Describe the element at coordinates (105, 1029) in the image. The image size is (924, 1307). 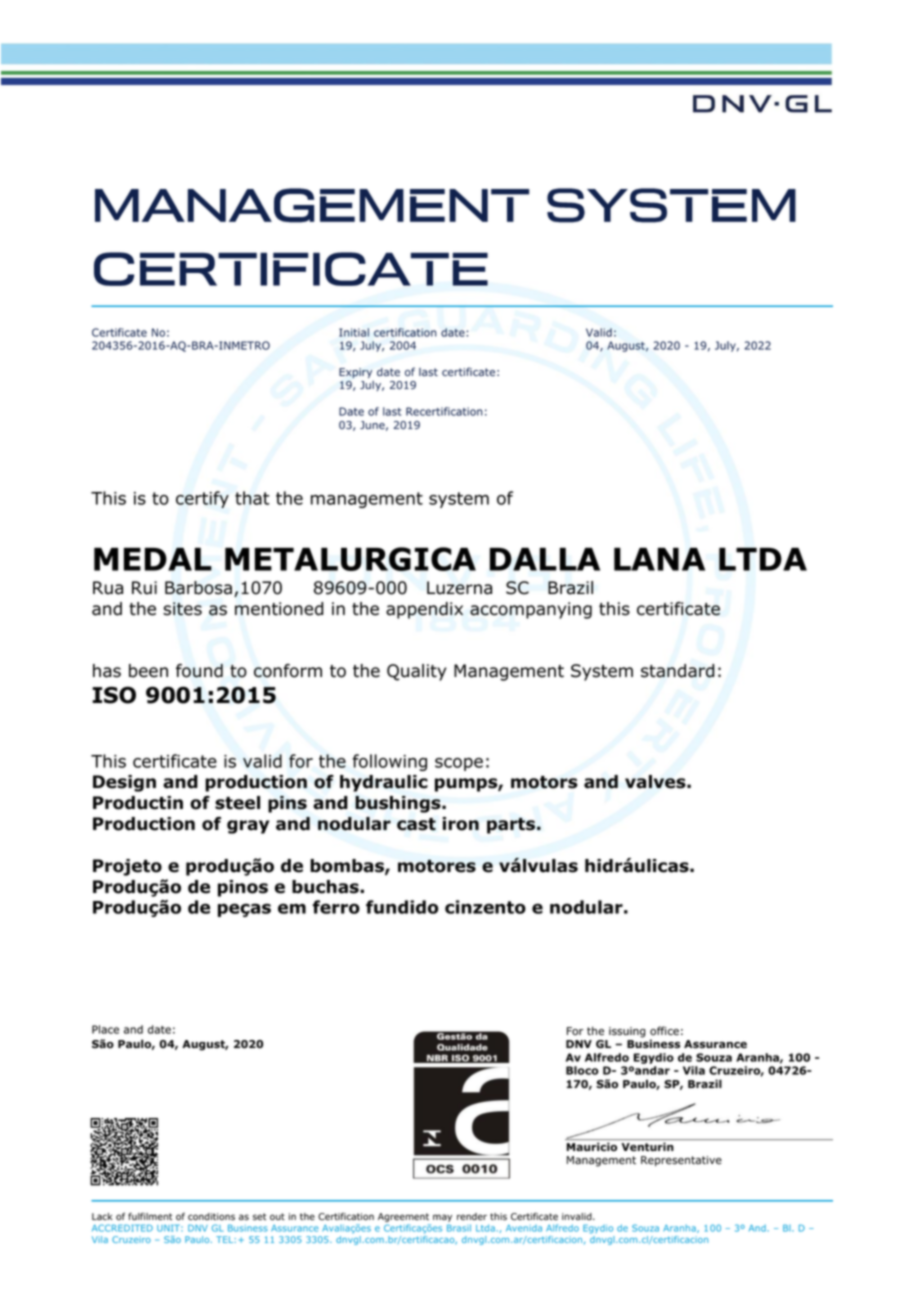
I see `Place` at that location.
